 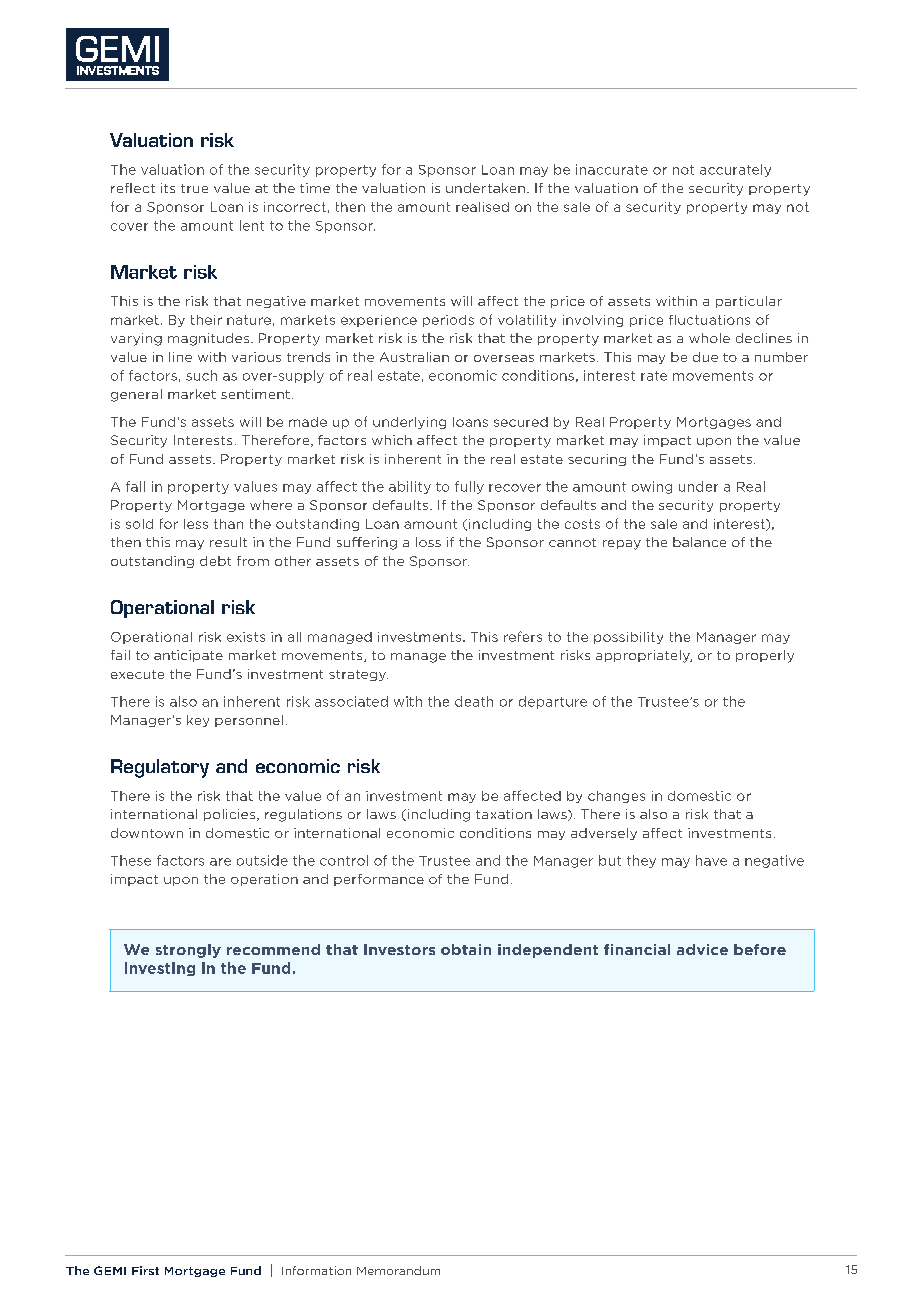 I want to click on properly, so click(x=765, y=656).
